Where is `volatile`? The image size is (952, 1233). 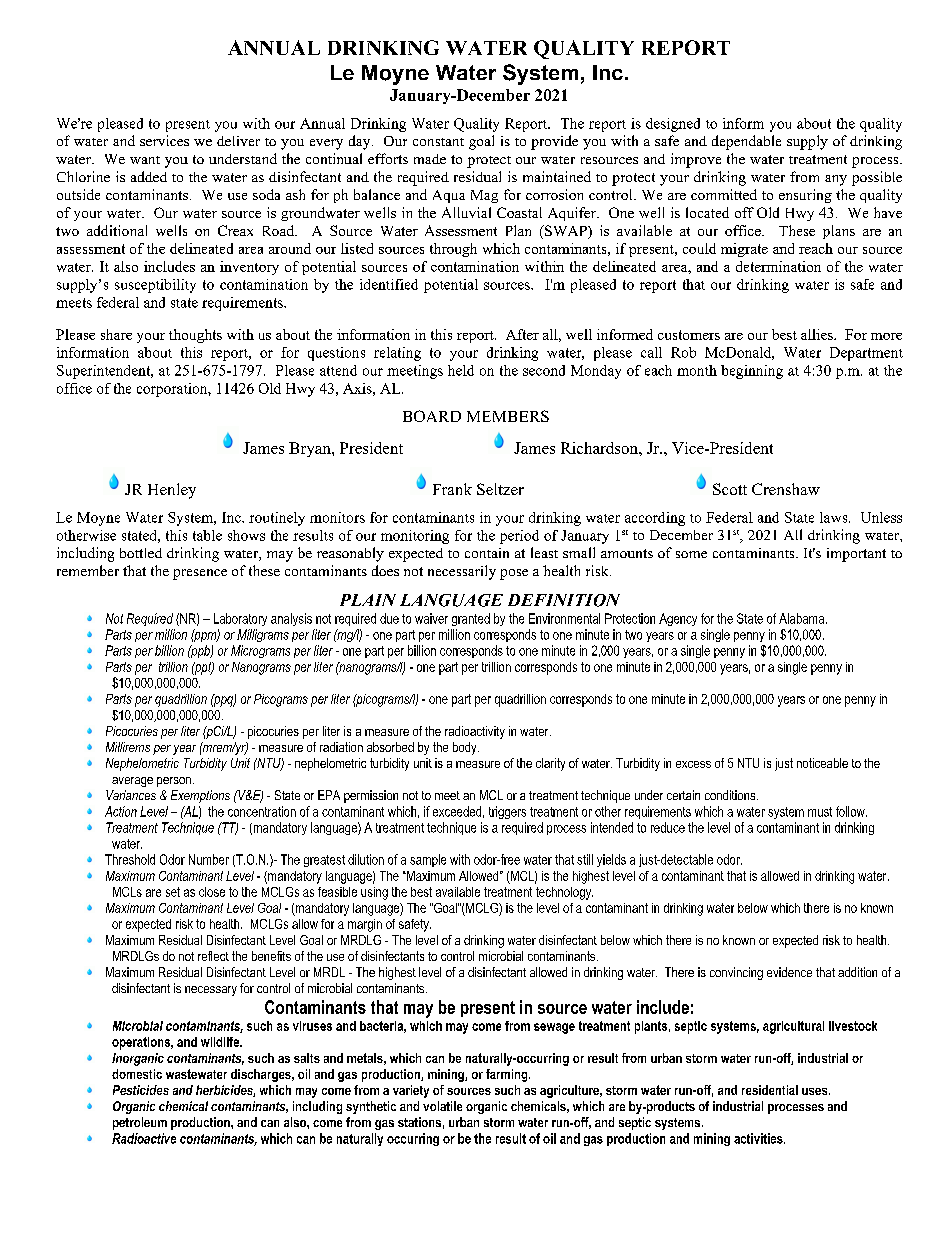
volatile is located at coordinates (442, 1106).
